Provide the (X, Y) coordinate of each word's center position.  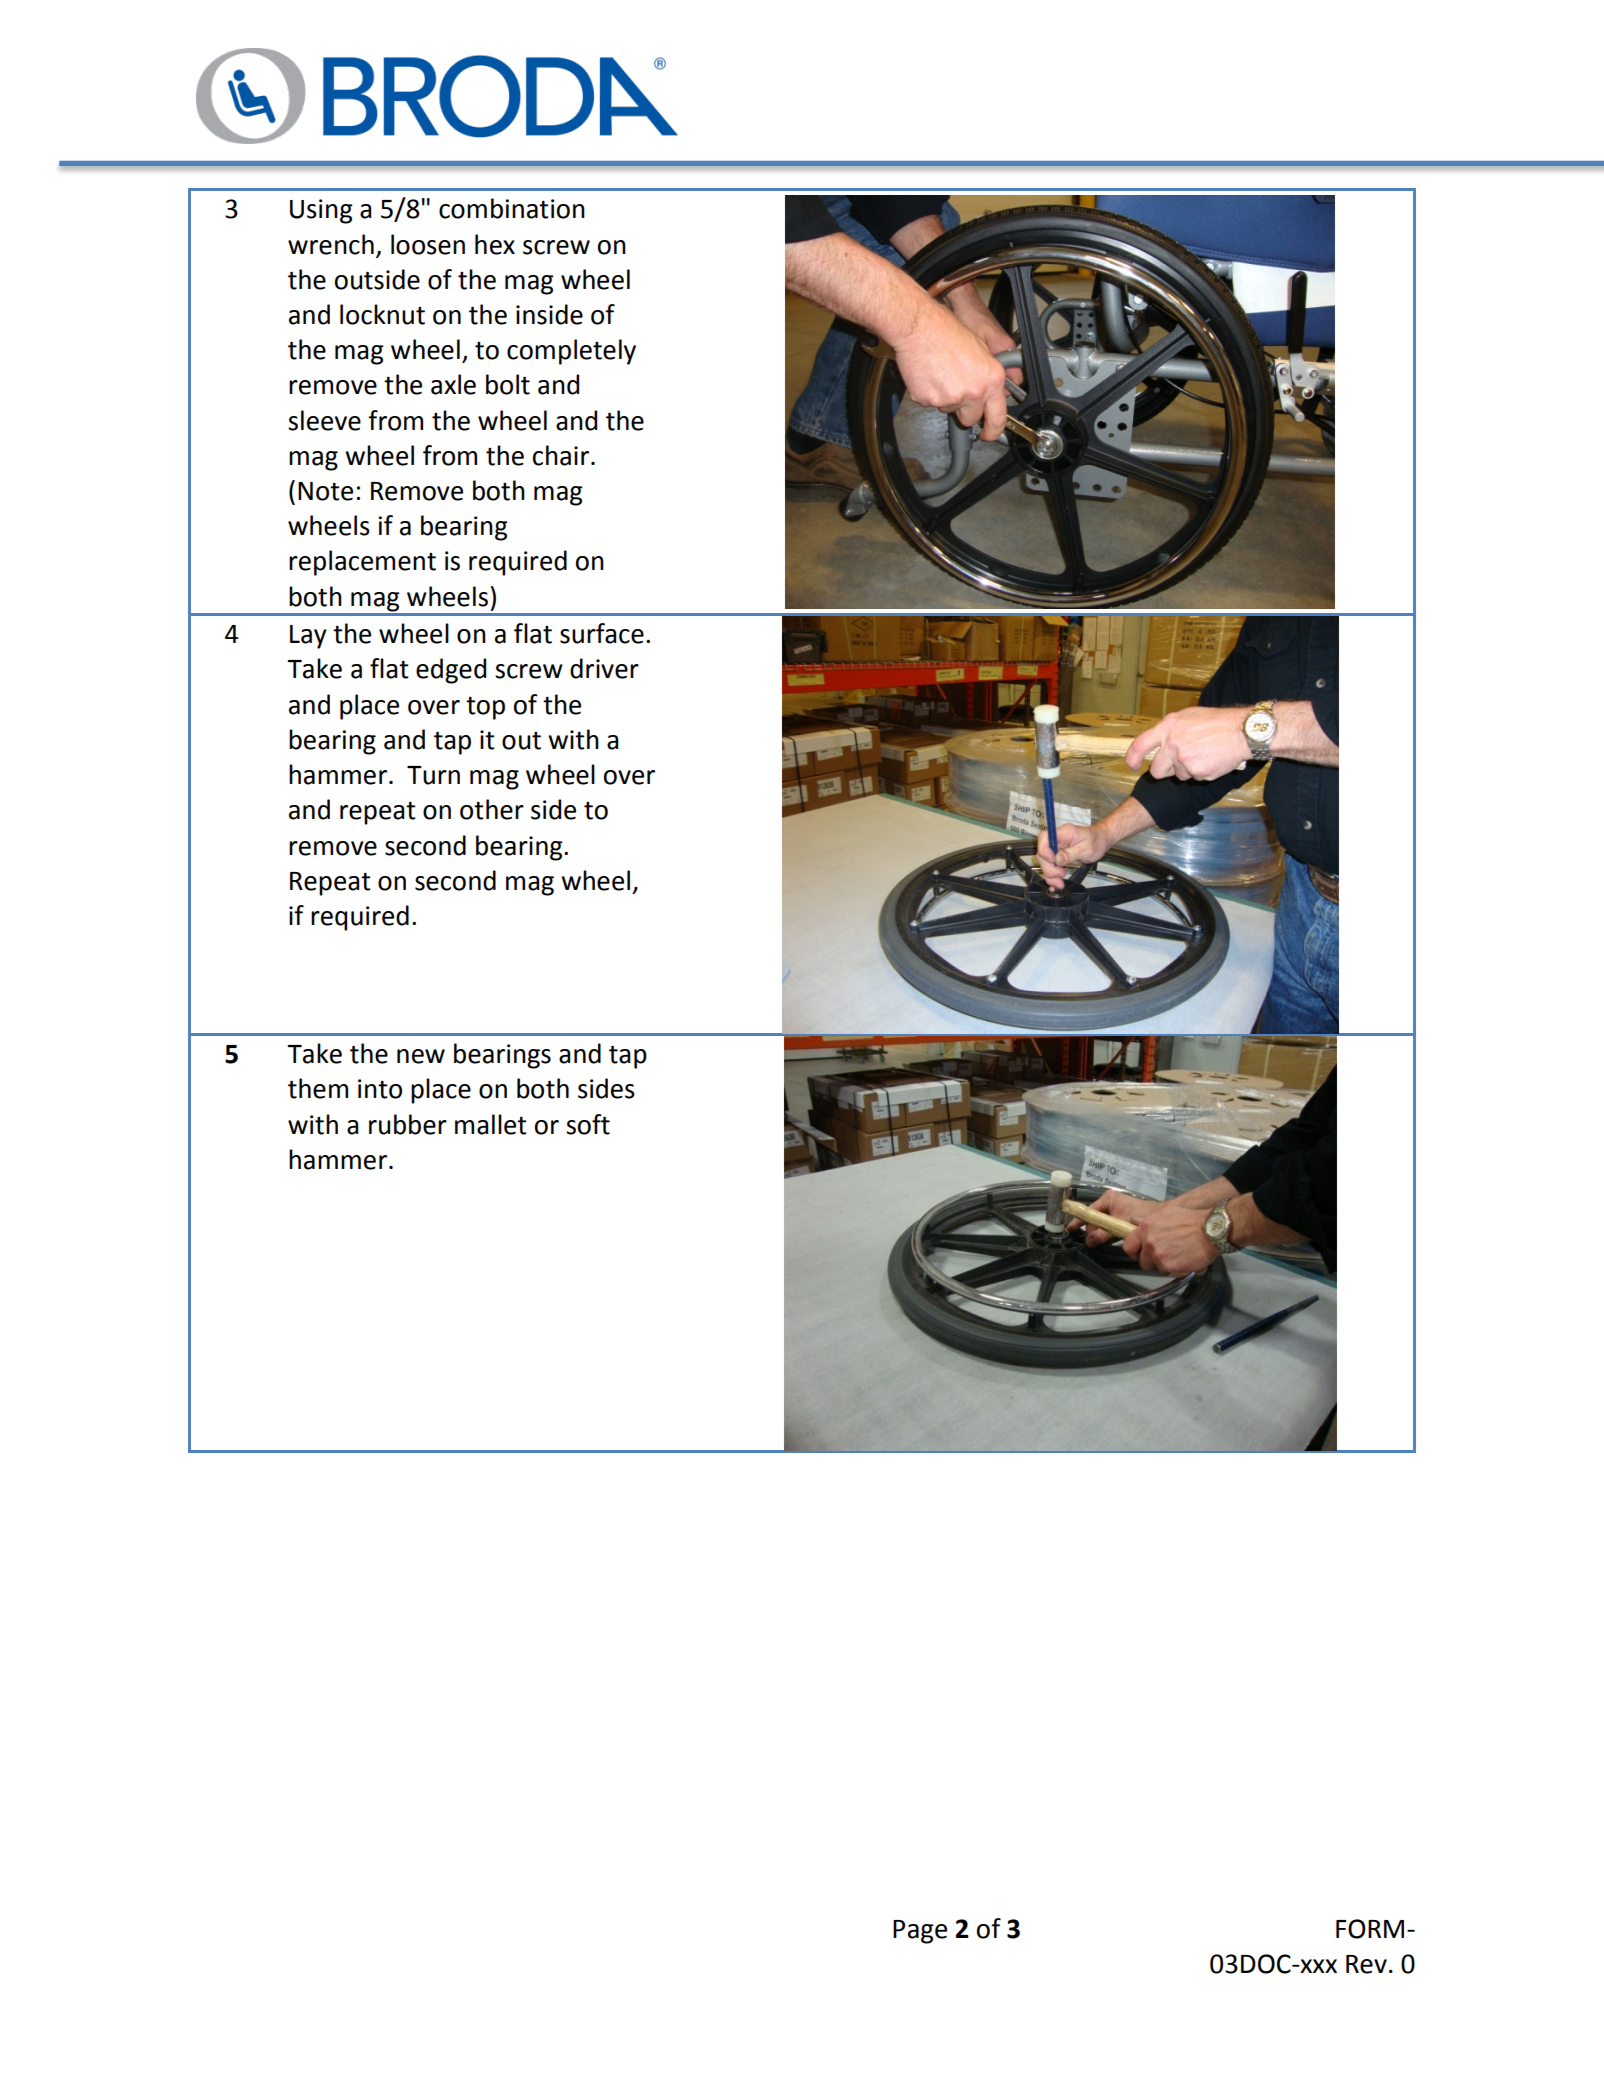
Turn (433, 775)
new (421, 1056)
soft (588, 1124)
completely (571, 352)
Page (920, 1932)
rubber (408, 1124)
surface (602, 633)
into (380, 1089)
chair (562, 455)
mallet (491, 1124)
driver (604, 668)
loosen (428, 244)
